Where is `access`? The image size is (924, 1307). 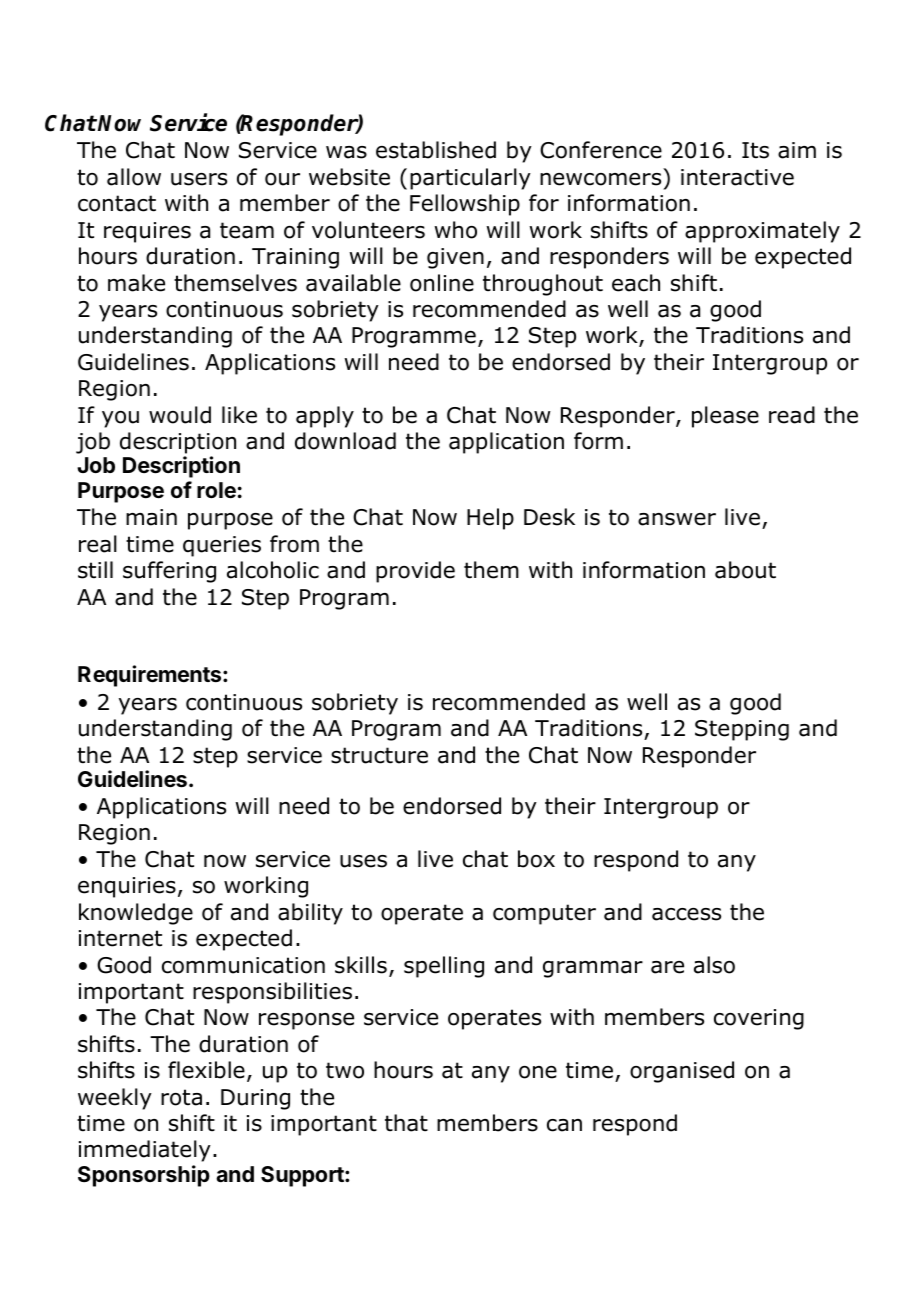 access is located at coordinates (686, 914).
